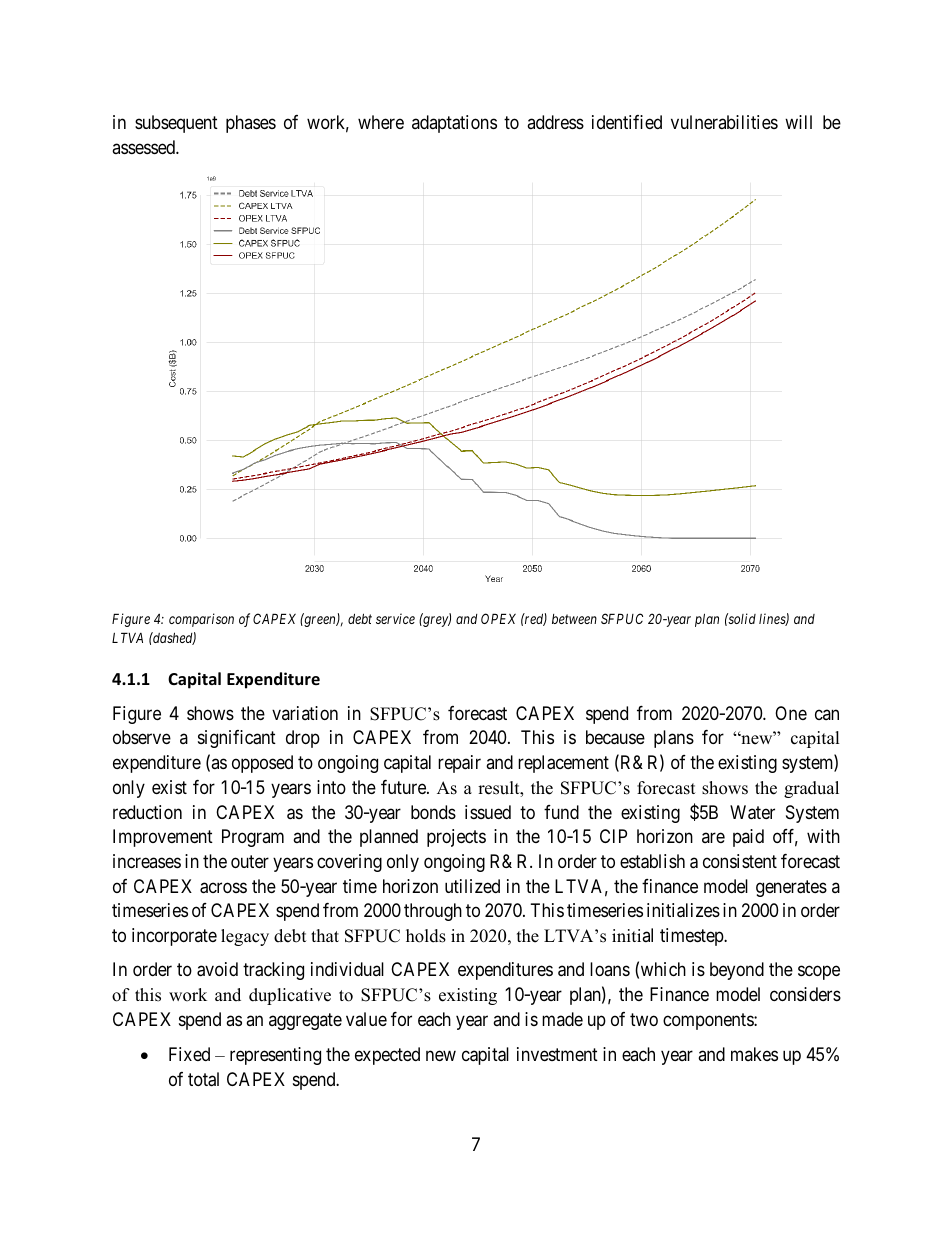 The height and width of the image is (1233, 952). What do you see at coordinates (201, 620) in the image?
I see `comparison` at bounding box center [201, 620].
